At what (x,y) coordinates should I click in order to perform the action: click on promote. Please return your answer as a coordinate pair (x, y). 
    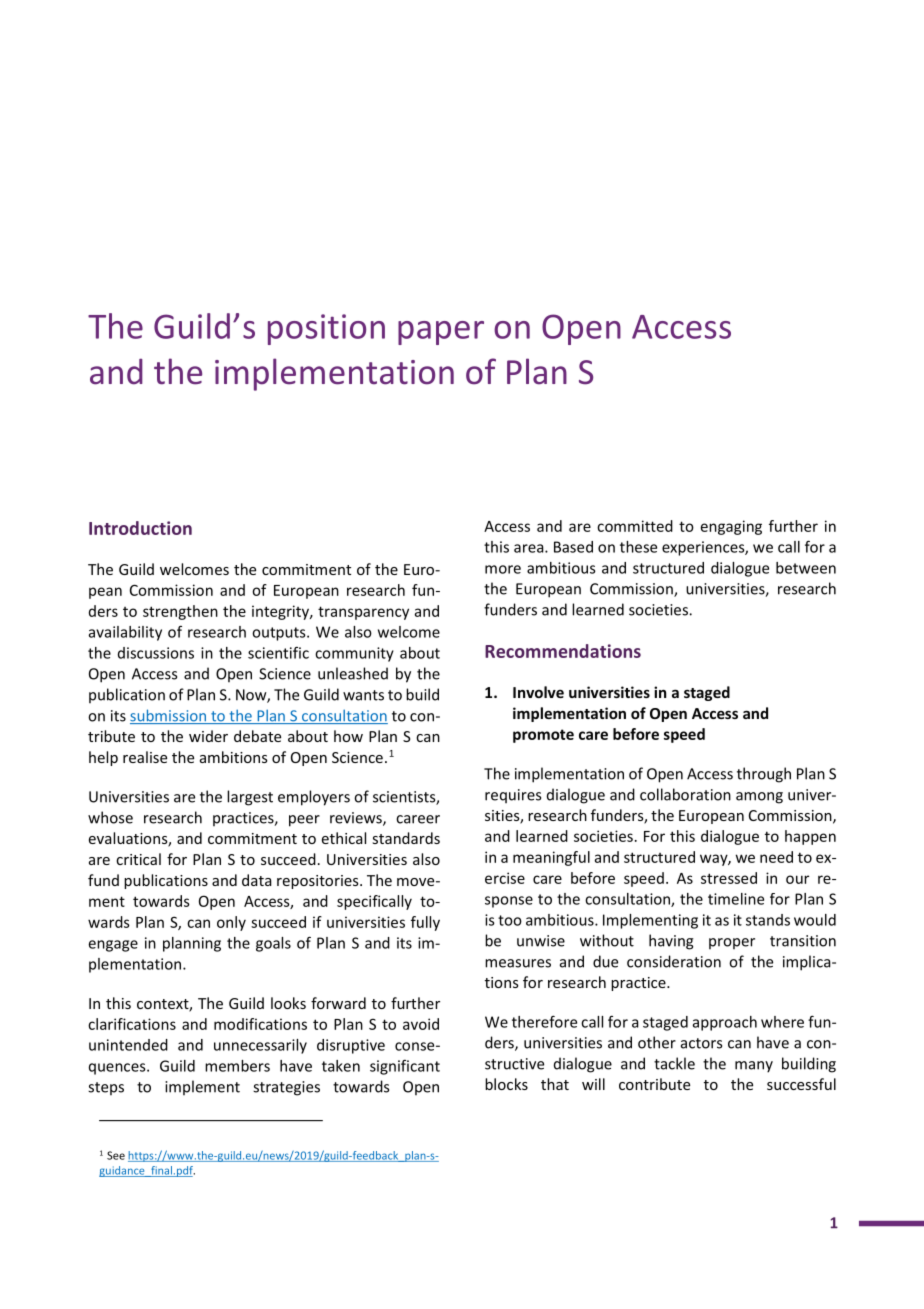
    Looking at the image, I should click on (543, 736).
